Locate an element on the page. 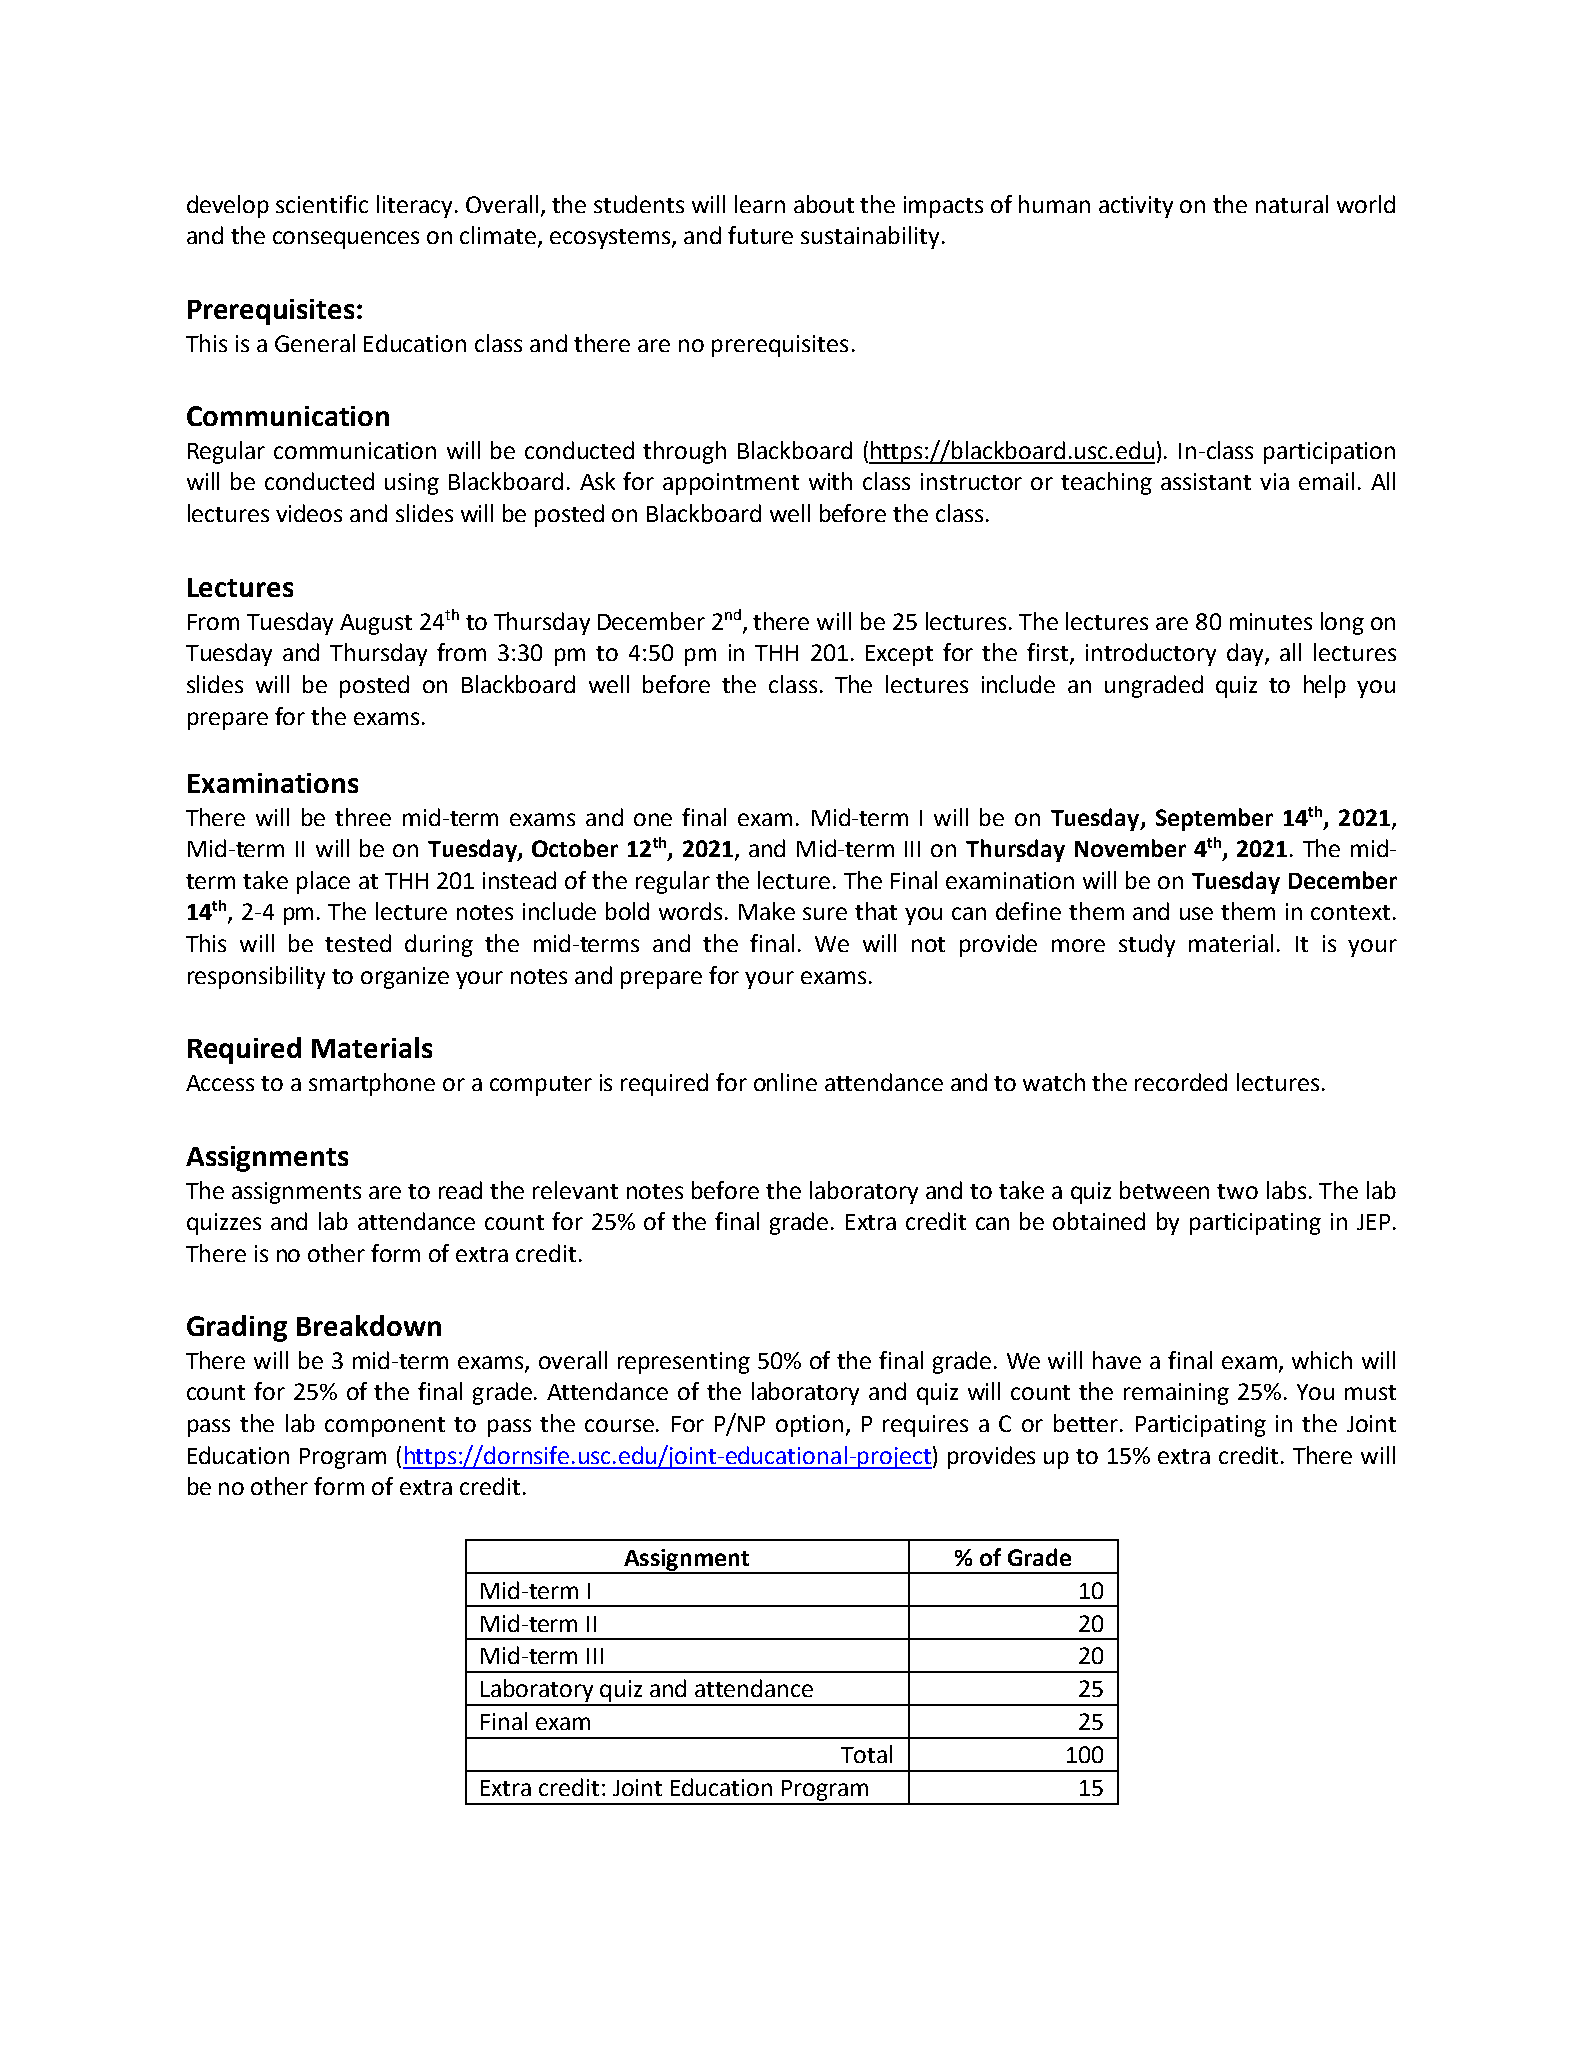 This page has width=1584, height=2050. component is located at coordinates (385, 1427).
